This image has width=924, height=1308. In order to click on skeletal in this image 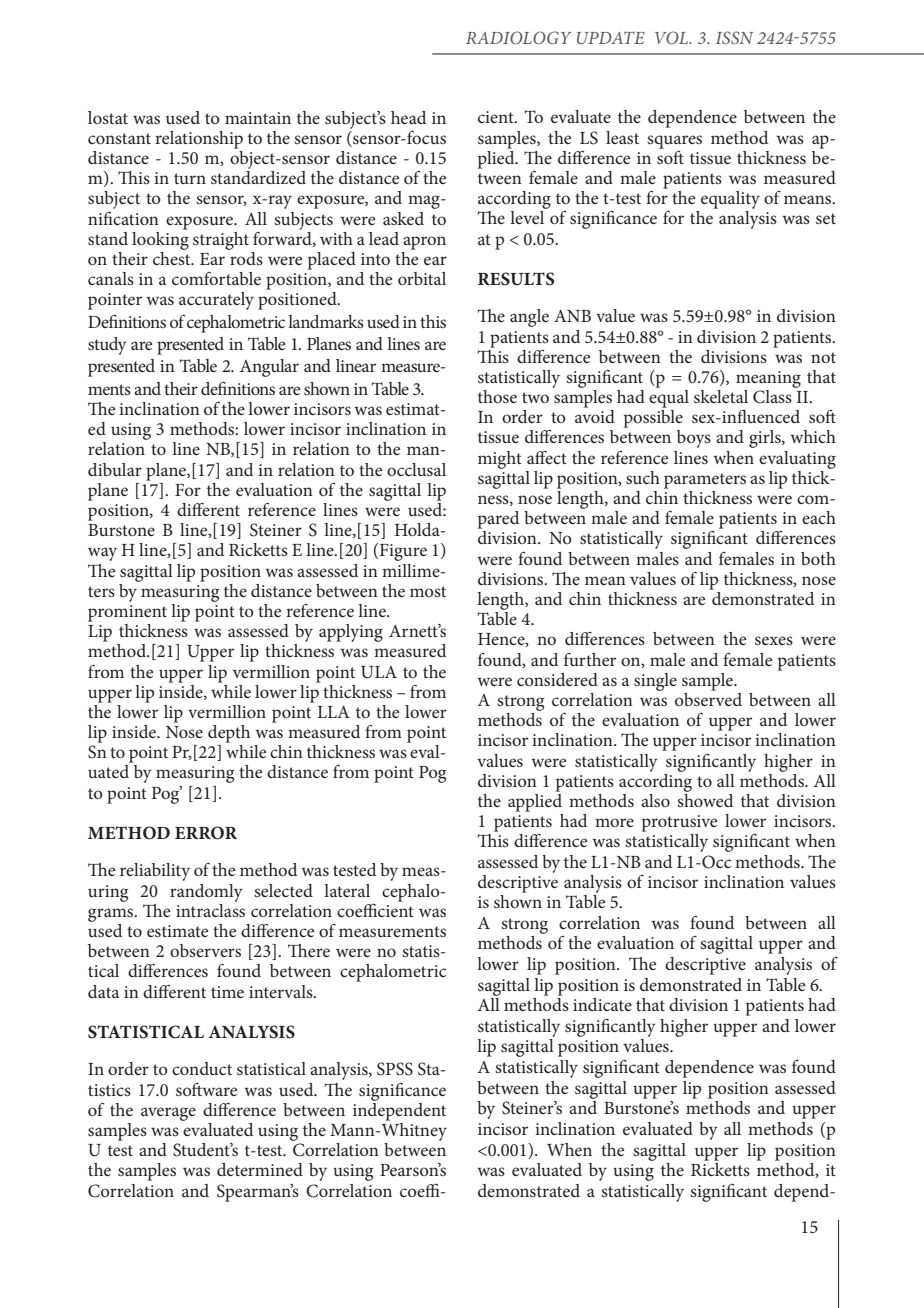, I will do `click(721, 396)`.
